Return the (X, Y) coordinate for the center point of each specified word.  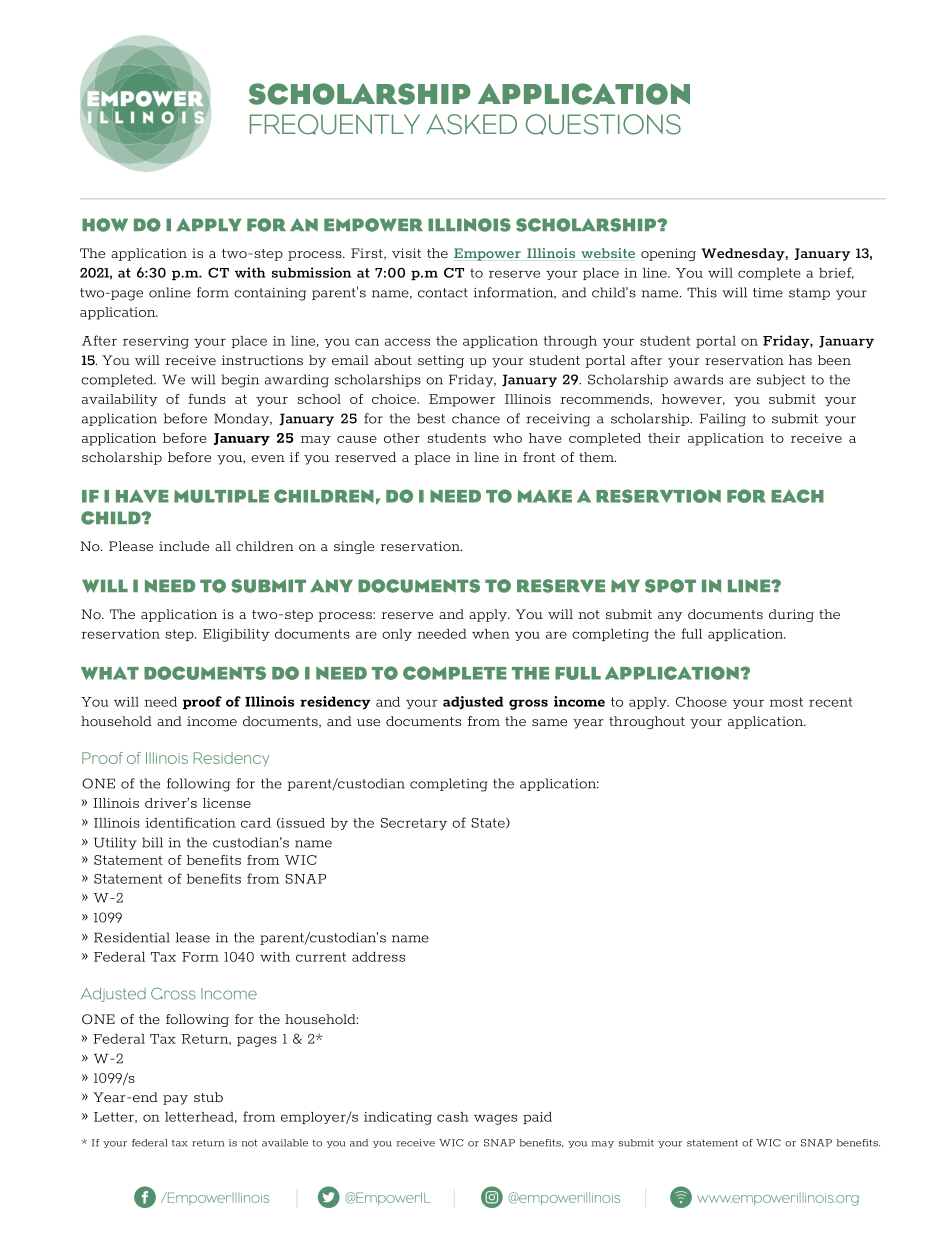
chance (476, 418)
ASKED (471, 124)
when (491, 634)
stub (208, 1097)
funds (207, 399)
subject (781, 380)
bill (152, 842)
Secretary (414, 824)
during (791, 615)
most (786, 702)
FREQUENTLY (335, 124)
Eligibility (236, 635)
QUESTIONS (603, 124)
